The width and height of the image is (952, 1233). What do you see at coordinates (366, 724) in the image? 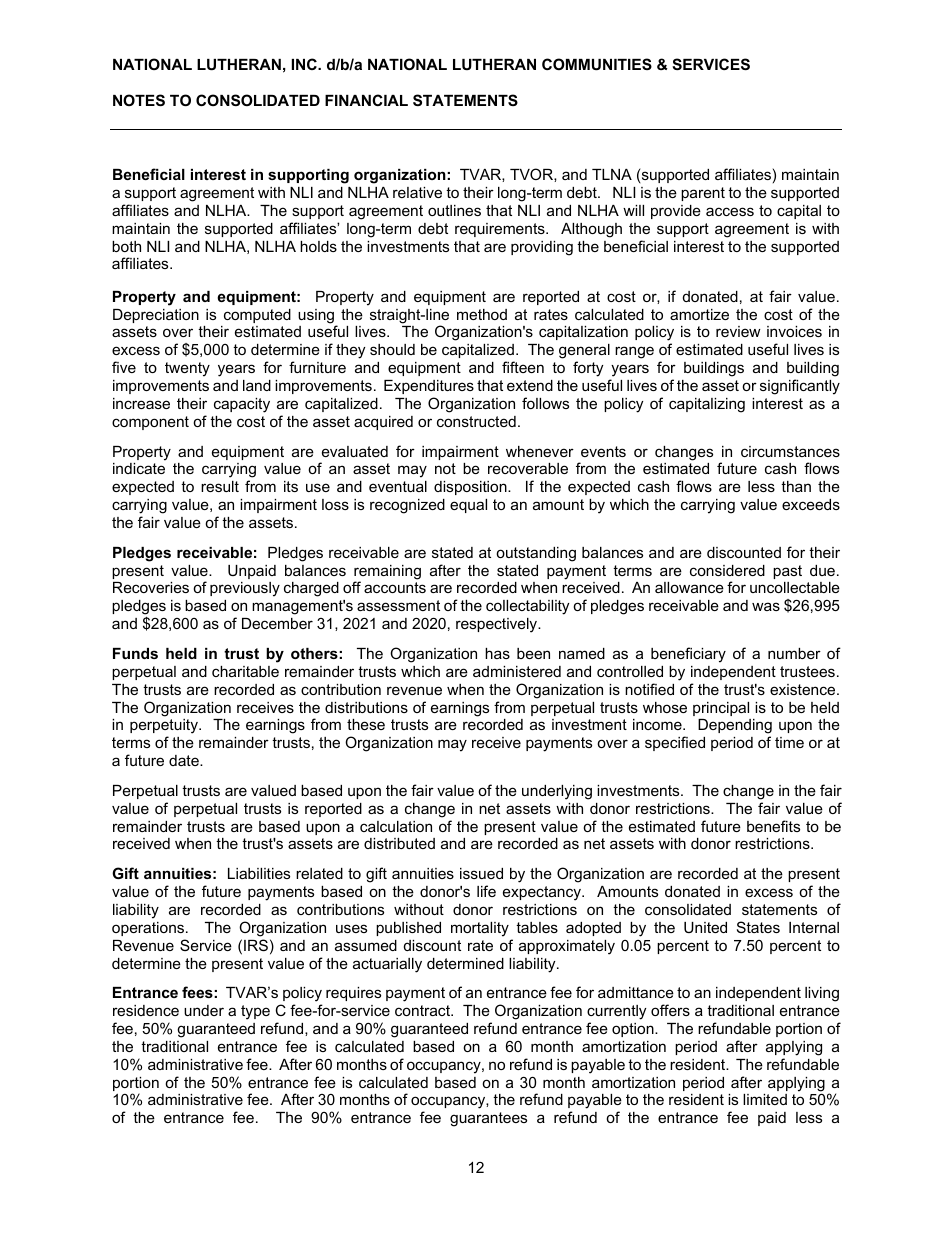
I see `these` at bounding box center [366, 724].
